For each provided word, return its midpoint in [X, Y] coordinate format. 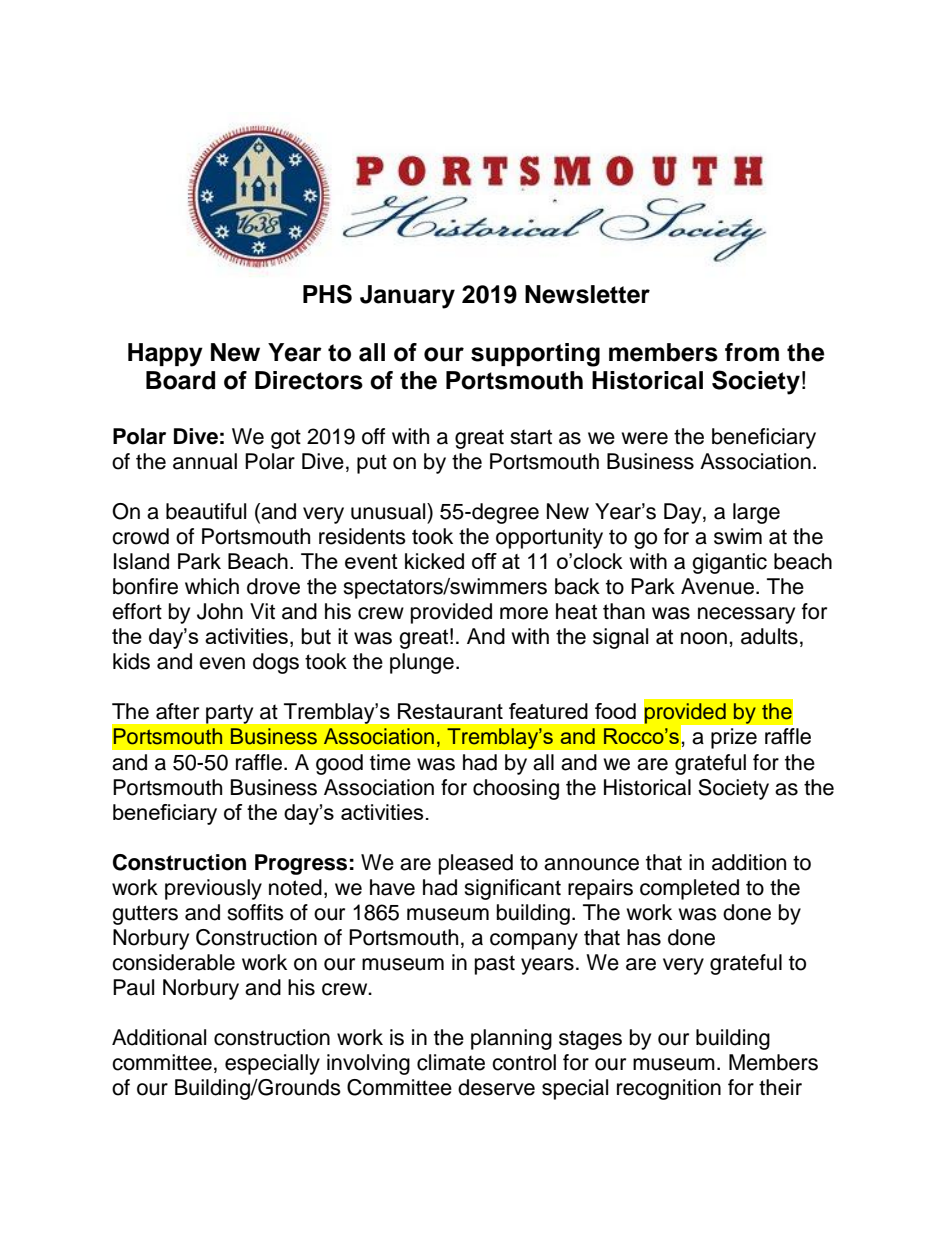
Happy [165, 355]
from [752, 352]
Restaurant [450, 711]
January [407, 297]
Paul [133, 987]
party [229, 714]
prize [734, 738]
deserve [496, 1087]
